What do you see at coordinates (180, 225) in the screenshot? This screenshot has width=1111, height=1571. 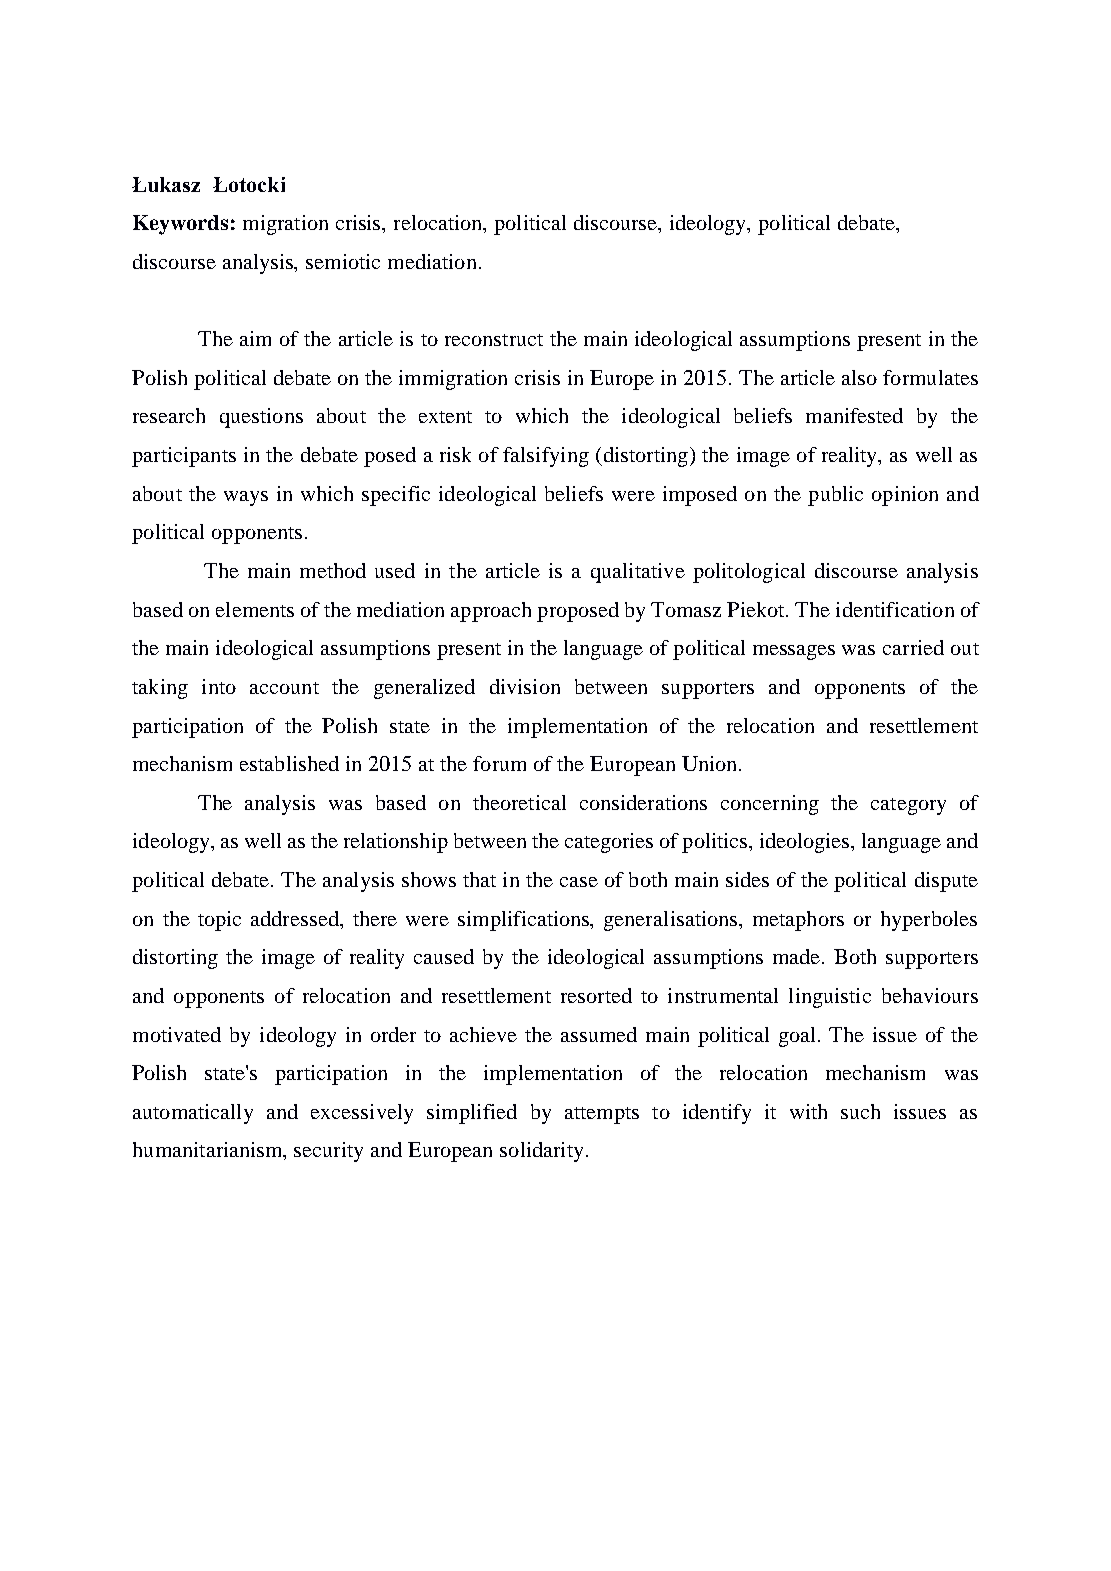 I see `Keywords` at bounding box center [180, 225].
